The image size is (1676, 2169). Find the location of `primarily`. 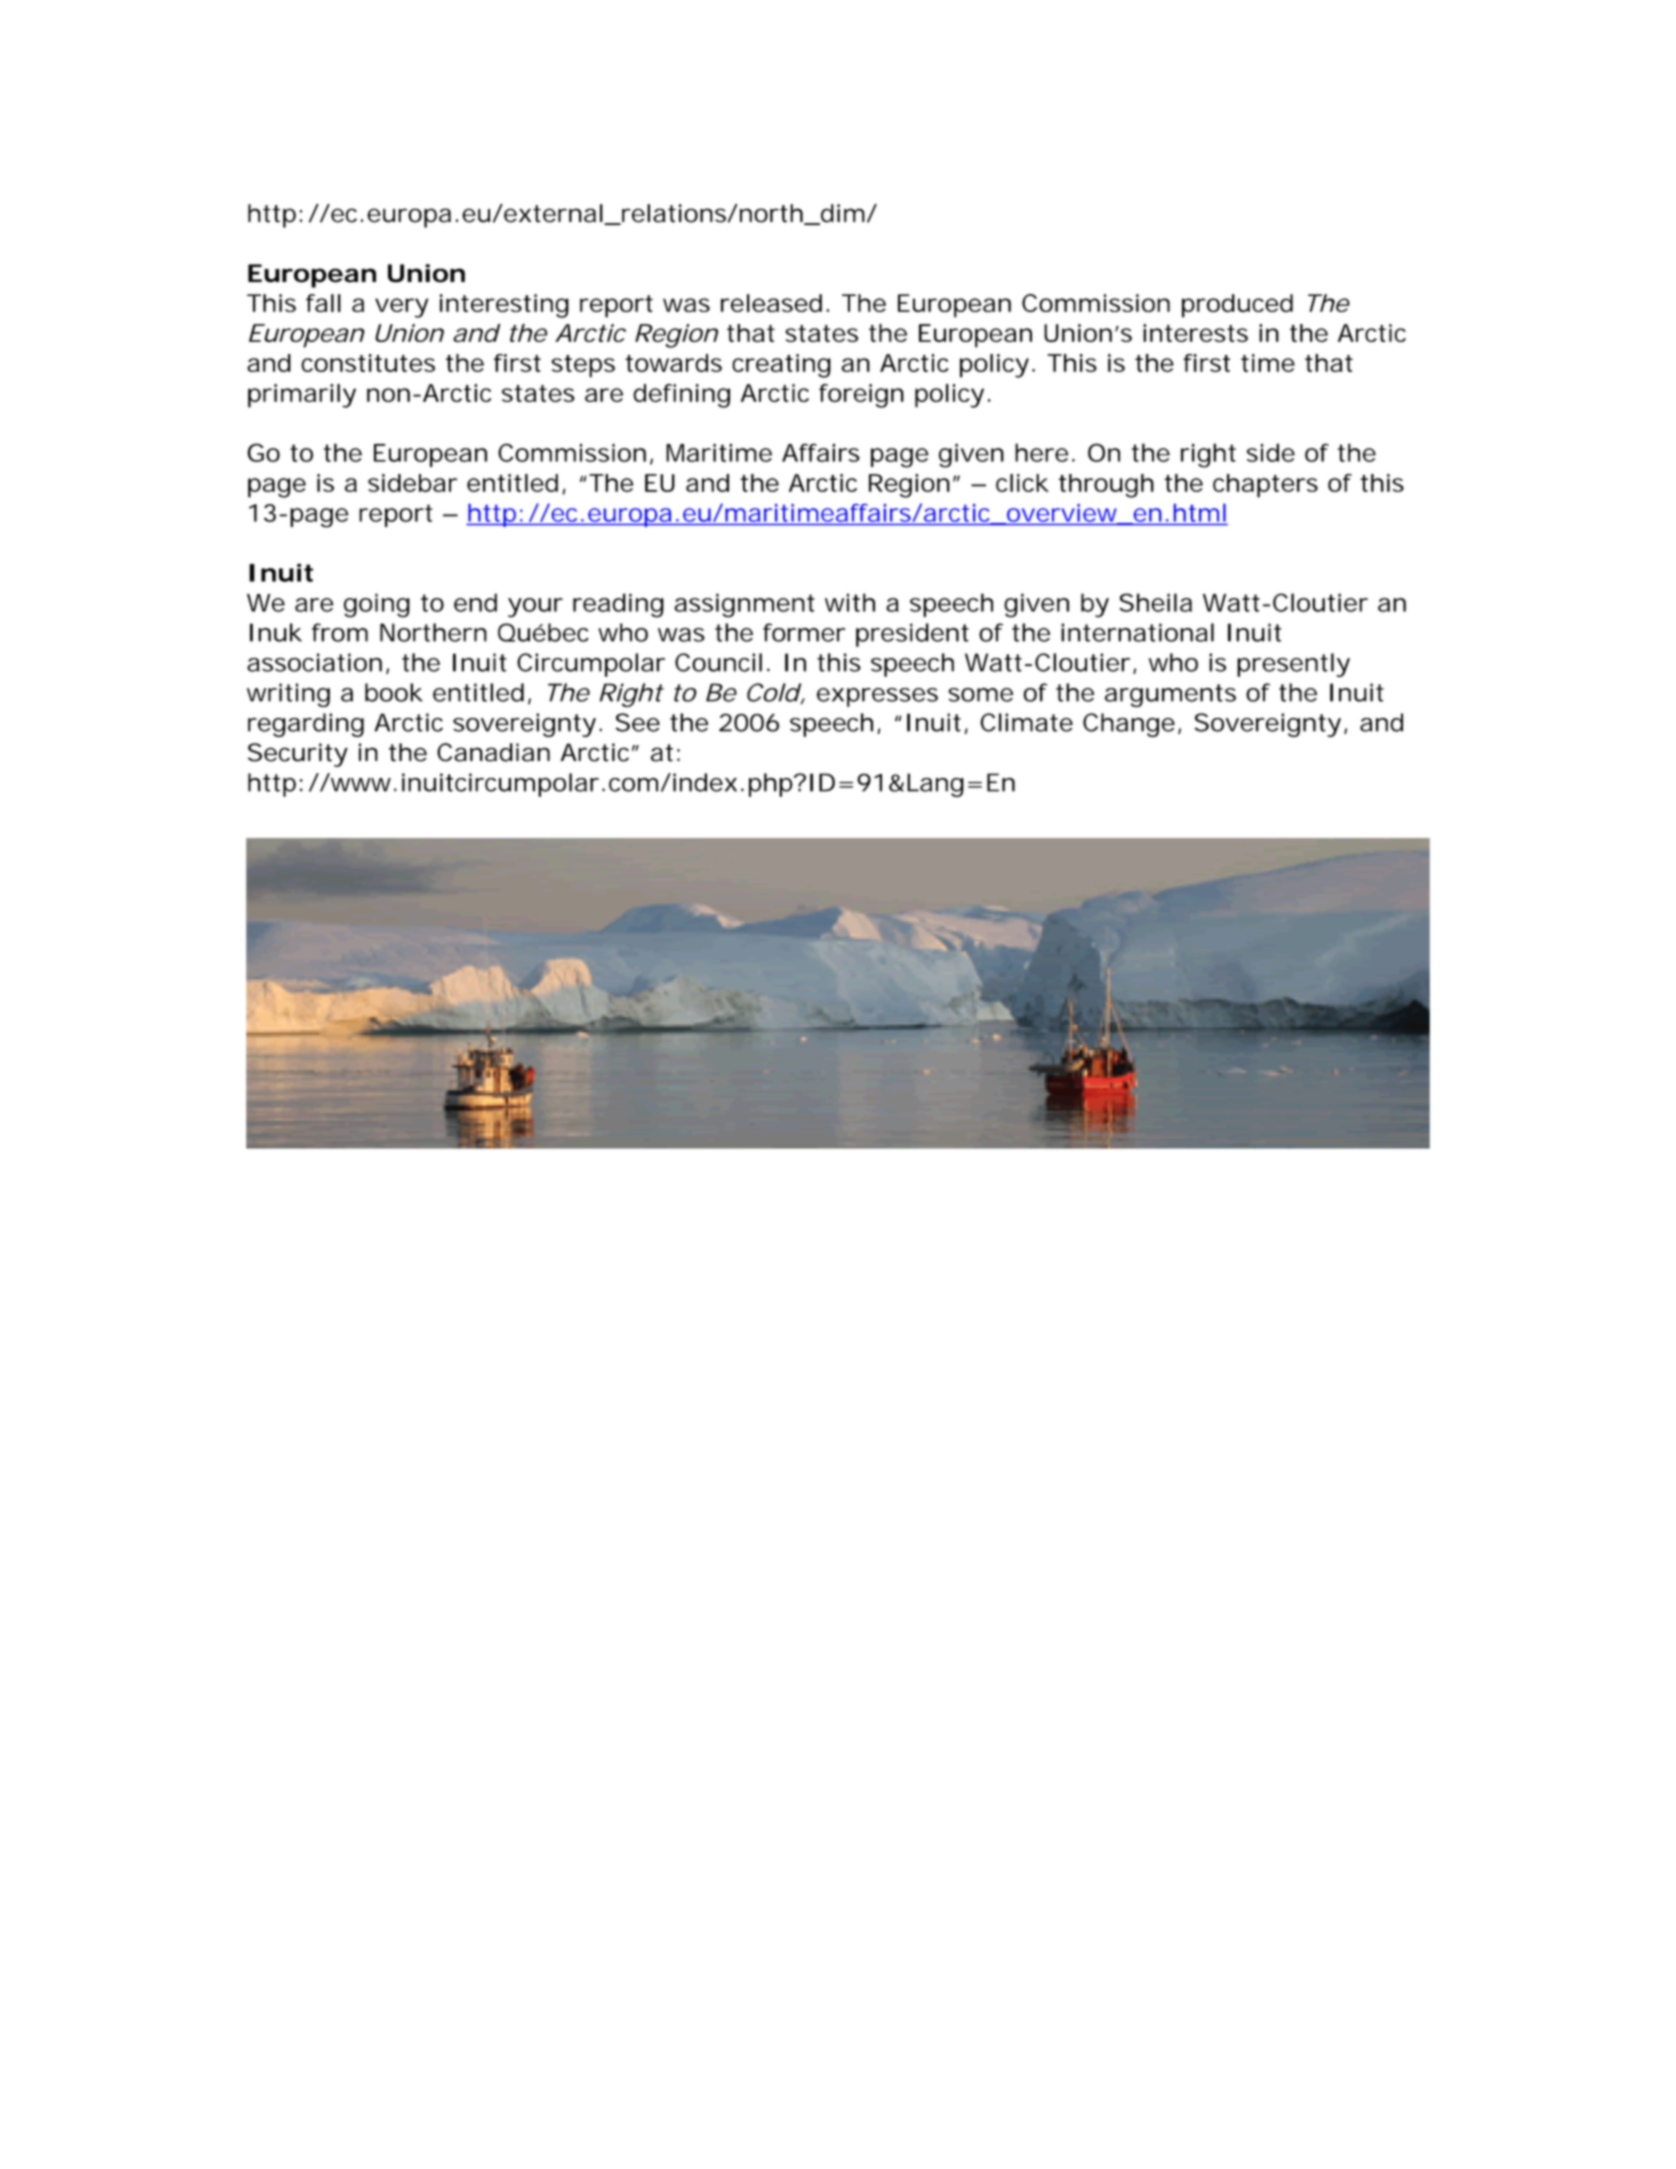

primarily is located at coordinates (302, 396).
